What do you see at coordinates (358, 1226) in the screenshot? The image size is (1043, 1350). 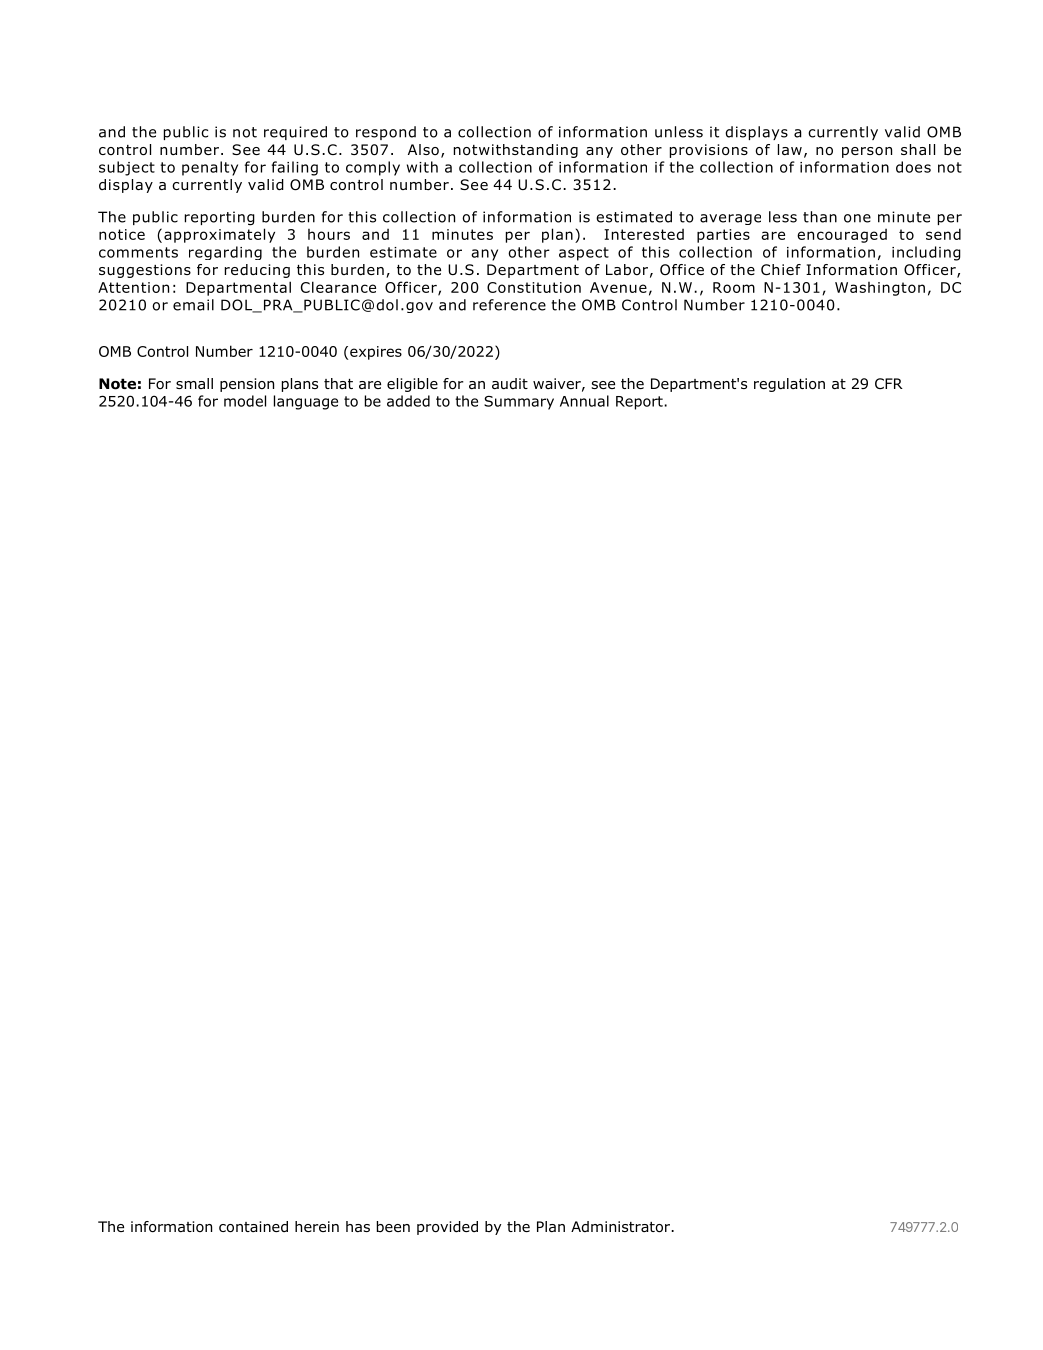 I see `has` at bounding box center [358, 1226].
